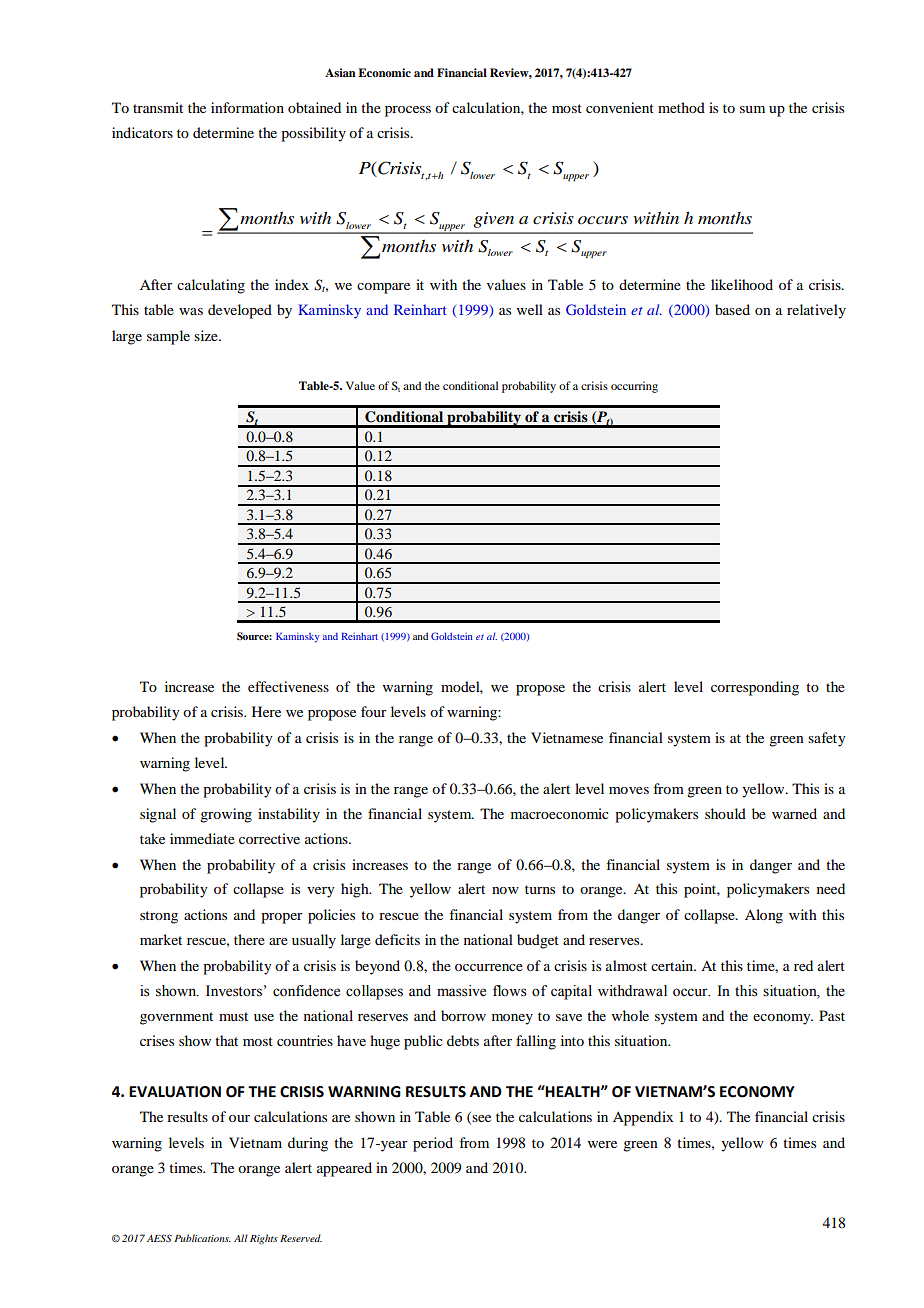 This screenshot has height=1308, width=924. Describe the element at coordinates (408, 111) in the screenshot. I see `process` at that location.
